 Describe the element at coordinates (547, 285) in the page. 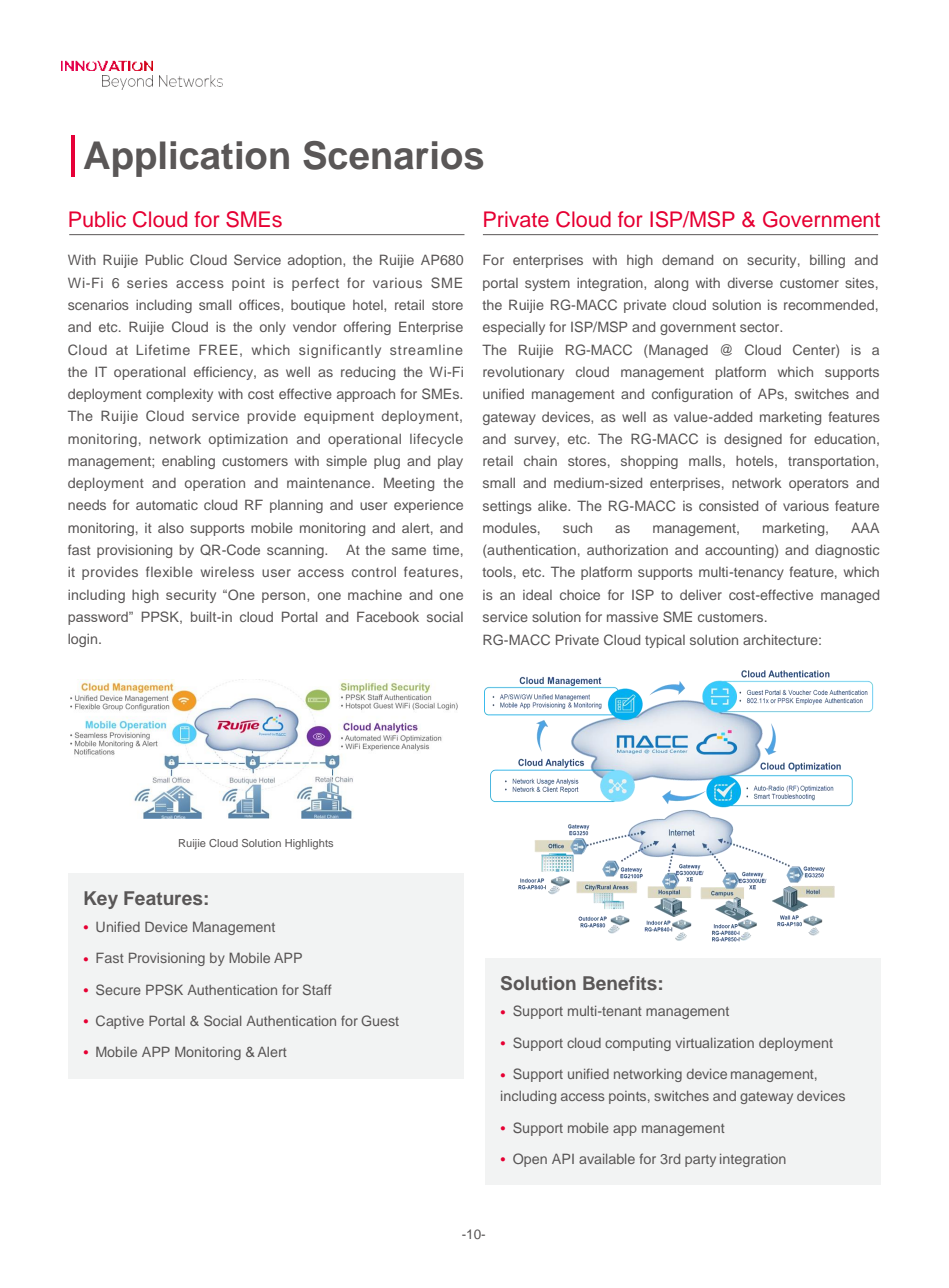

I see `system` at that location.
